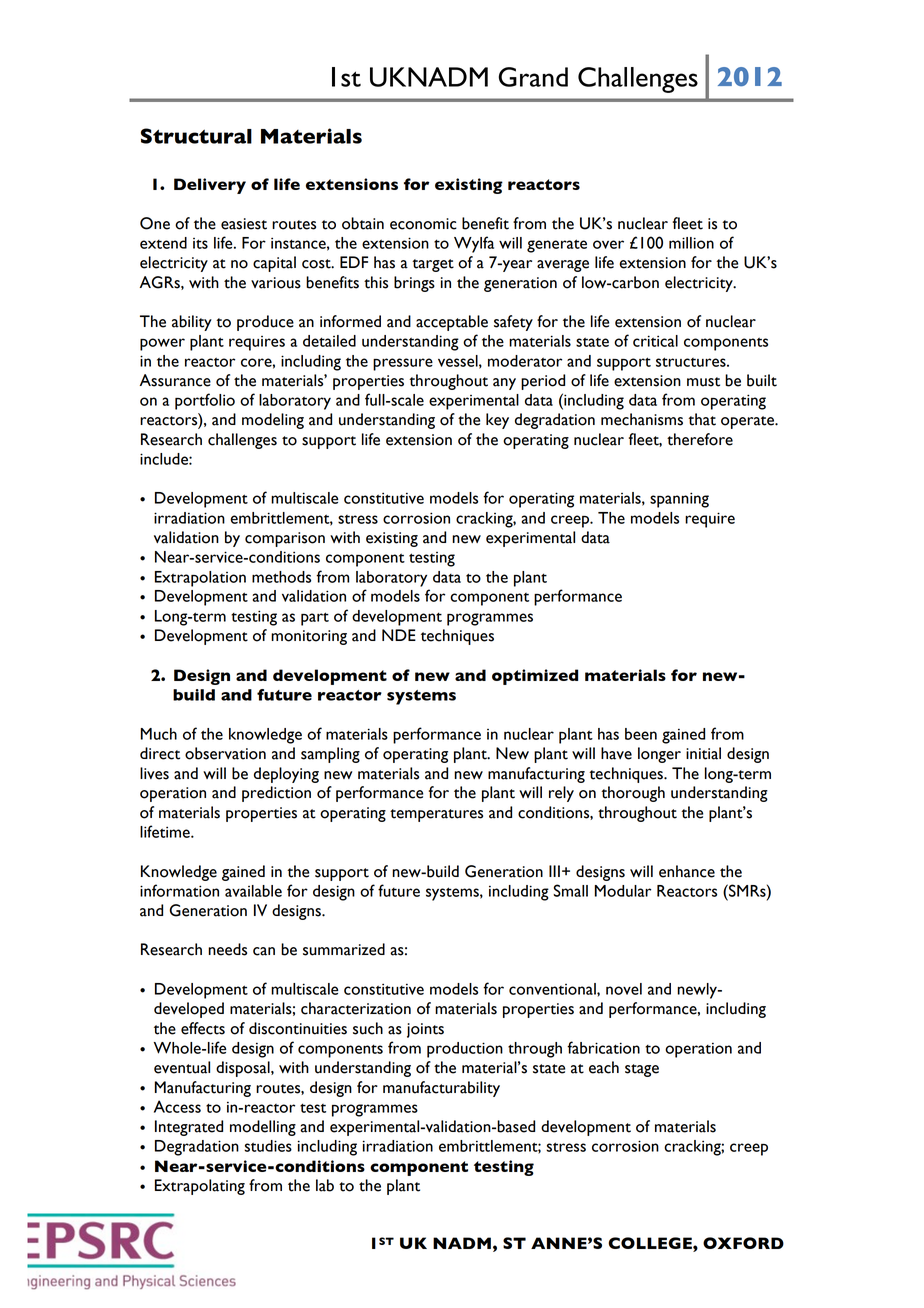 Image resolution: width=924 pixels, height=1308 pixels. Describe the element at coordinates (535, 677) in the document. I see `optimized` at that location.
